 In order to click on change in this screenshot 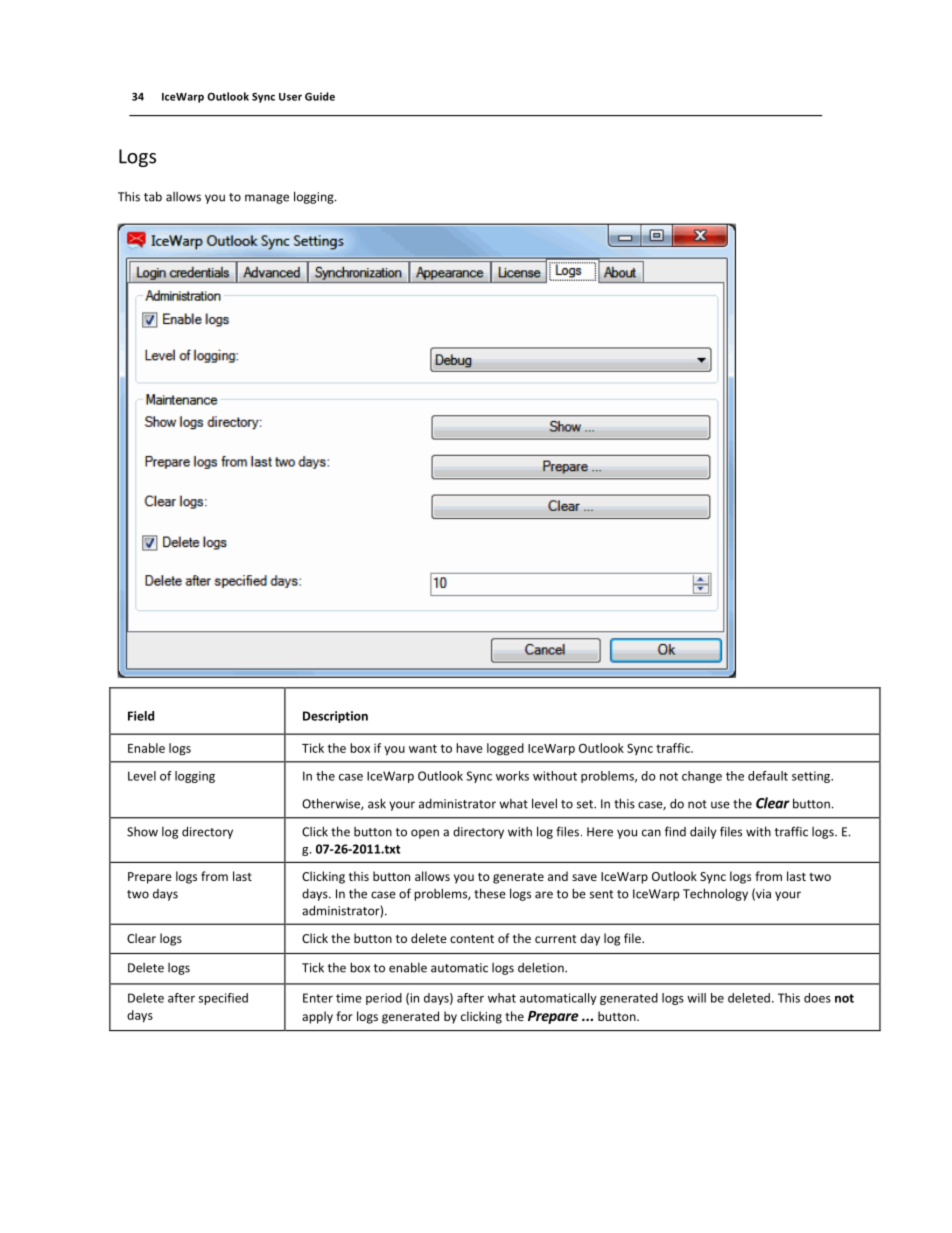, I will do `click(702, 777)`.
